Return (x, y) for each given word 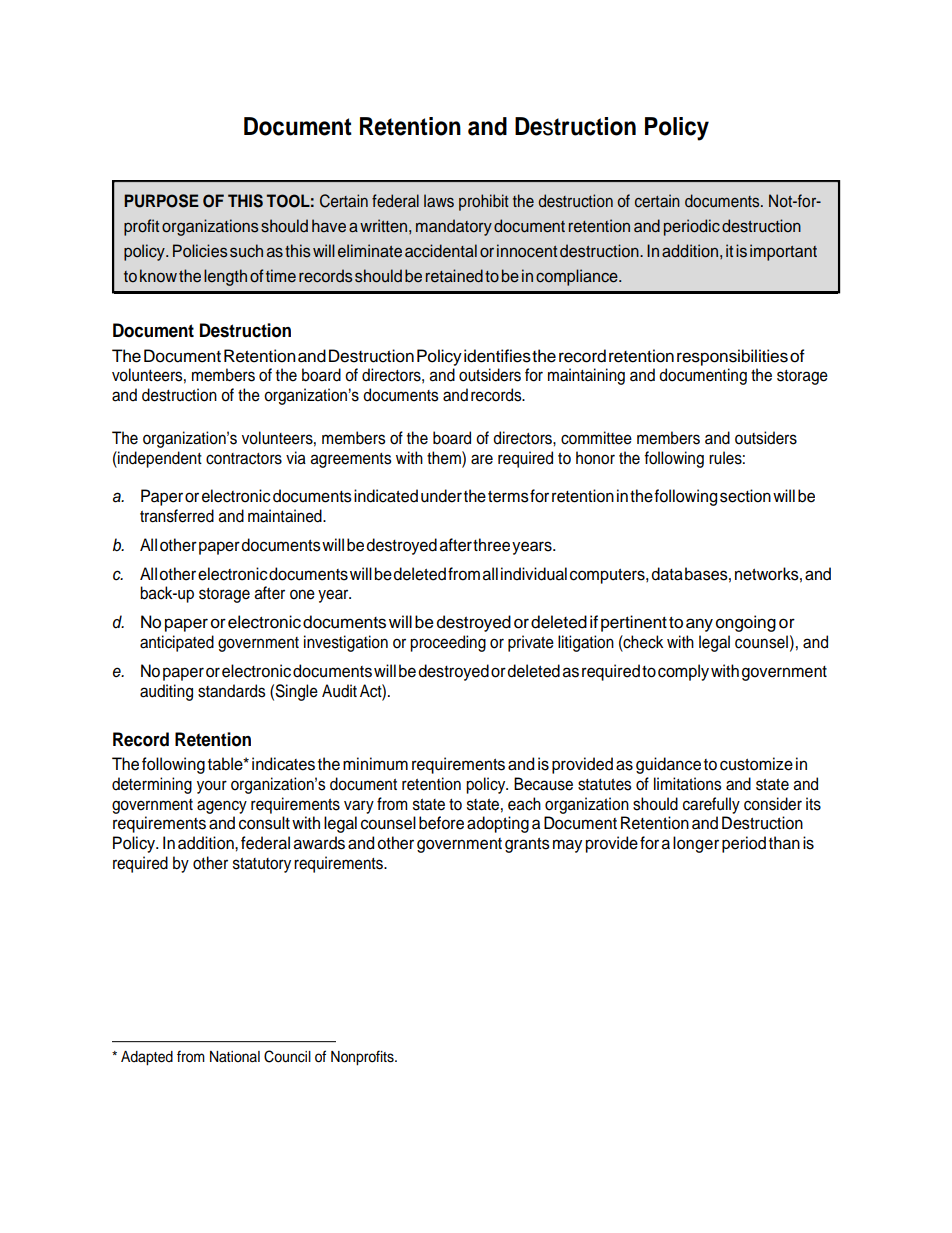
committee (596, 438)
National (235, 1057)
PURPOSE (161, 201)
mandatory (454, 227)
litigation (586, 643)
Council (287, 1056)
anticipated (177, 643)
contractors (244, 459)
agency (222, 807)
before (441, 823)
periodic (692, 227)
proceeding (448, 643)
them (445, 458)
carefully (711, 805)
